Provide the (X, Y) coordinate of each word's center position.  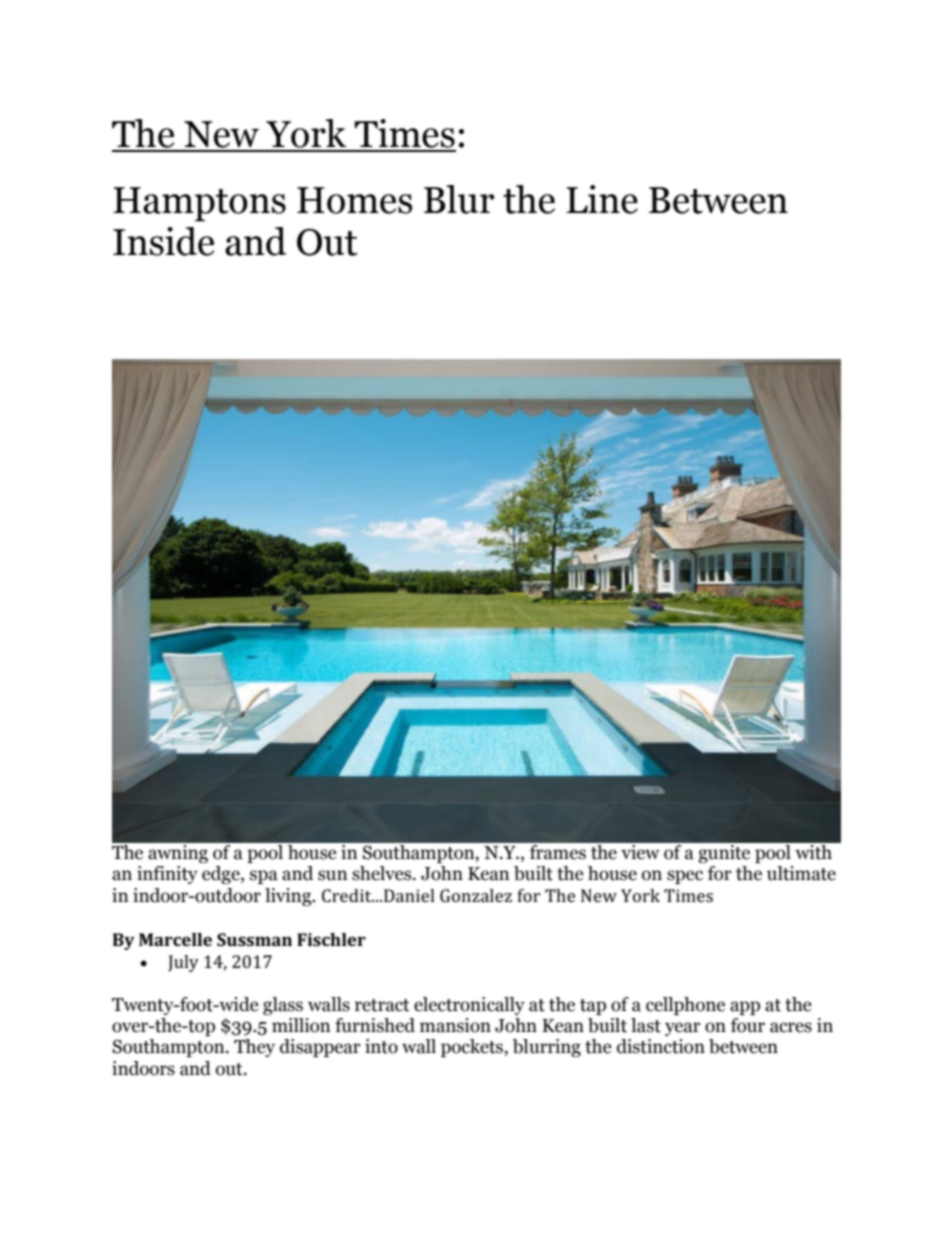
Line (602, 199)
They (254, 1048)
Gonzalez (476, 895)
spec (685, 877)
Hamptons (199, 204)
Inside (163, 241)
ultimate (801, 873)
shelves (383, 873)
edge (222, 875)
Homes (354, 200)
